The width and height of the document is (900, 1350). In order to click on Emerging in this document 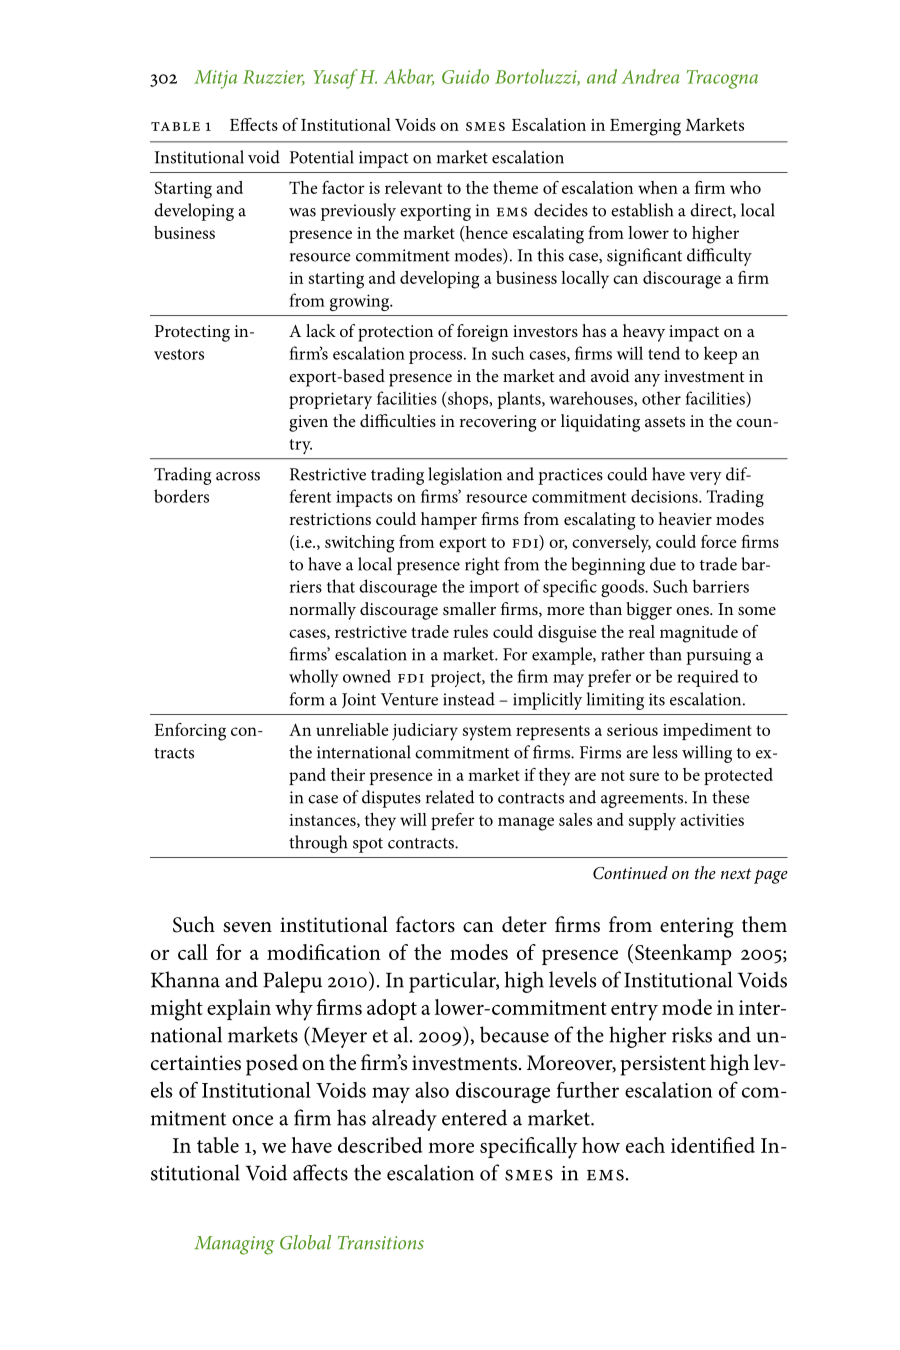, I will do `click(645, 127)`.
